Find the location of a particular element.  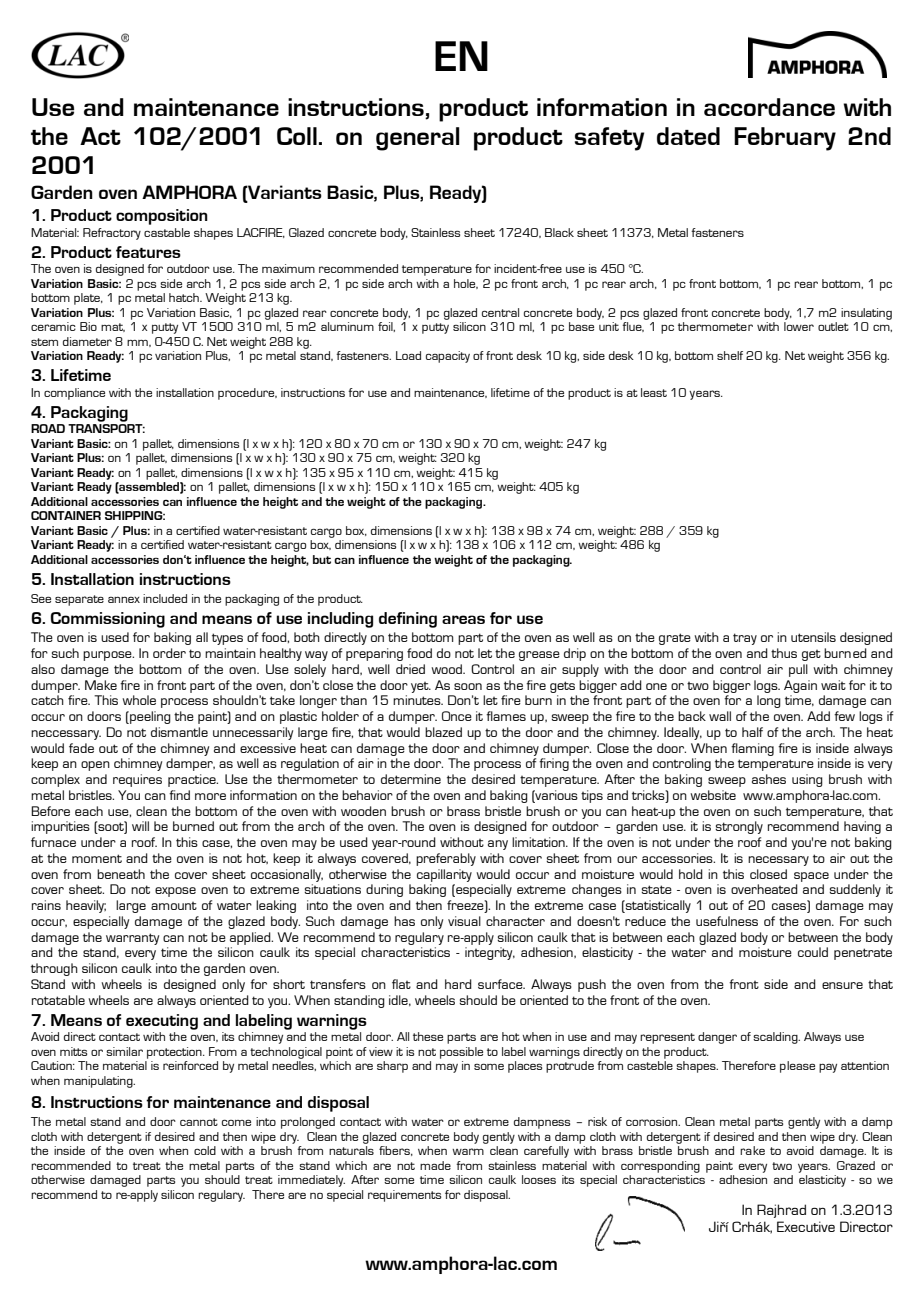

least is located at coordinates (654, 392).
